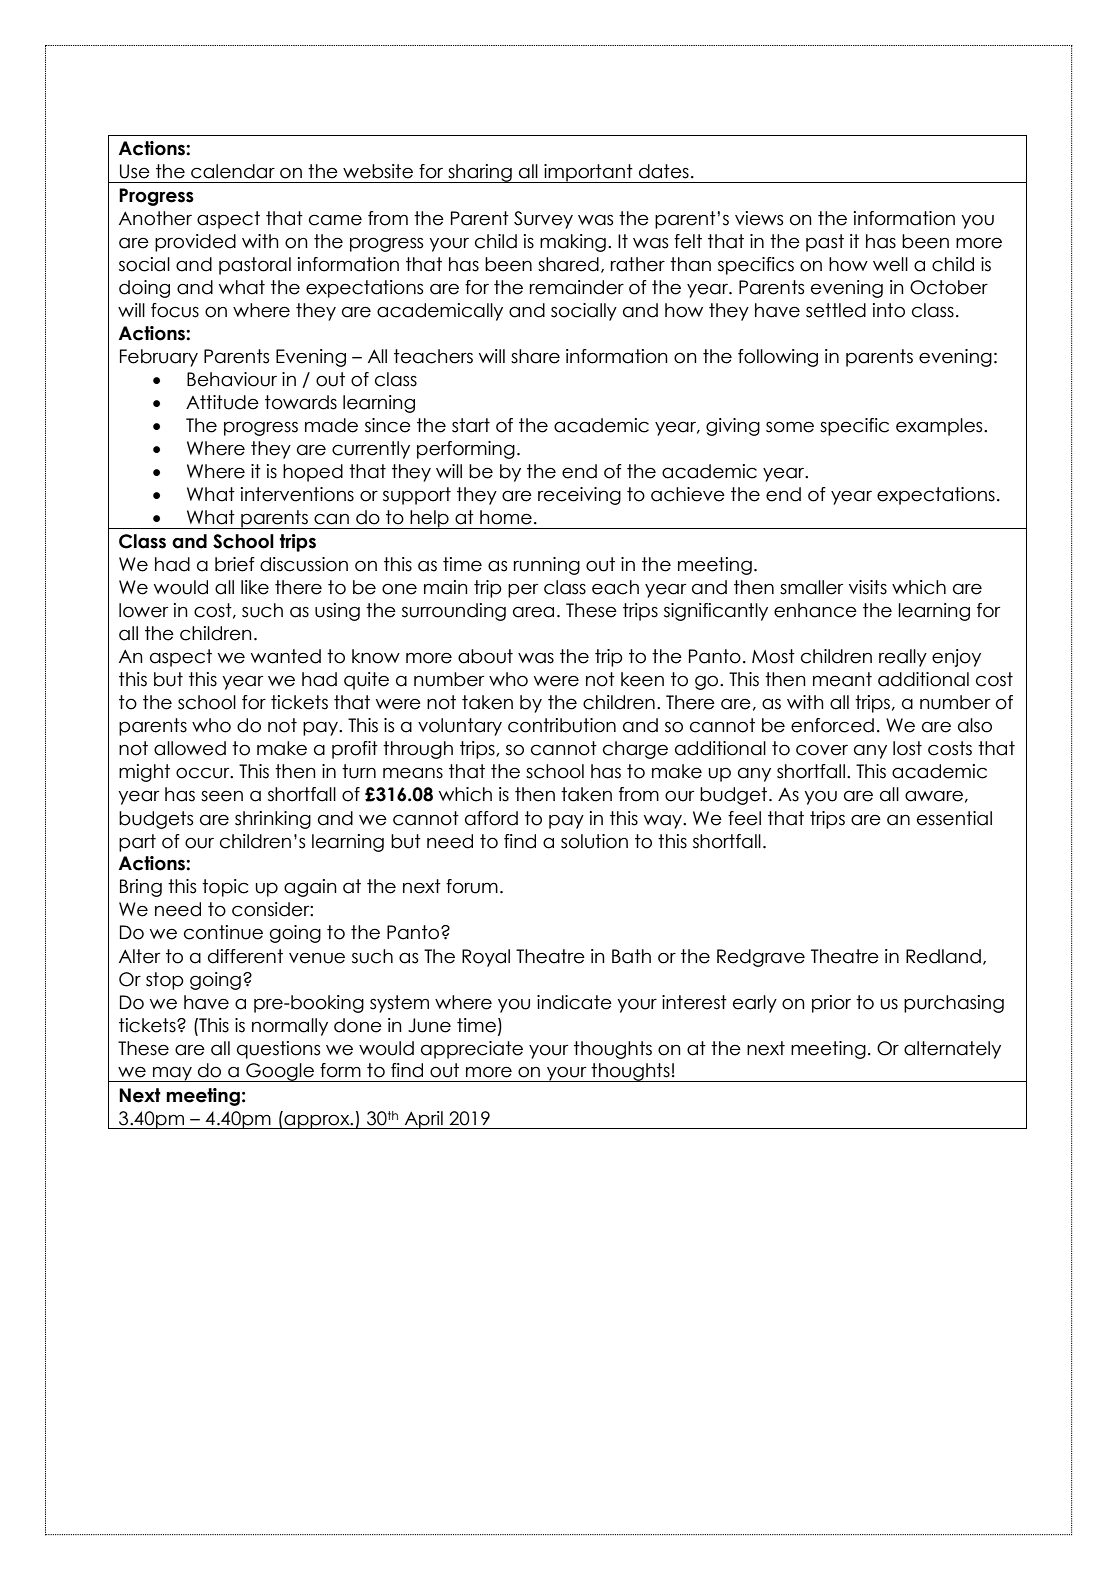 The image size is (1117, 1580). Describe the element at coordinates (543, 220) in the document. I see `Survey` at that location.
